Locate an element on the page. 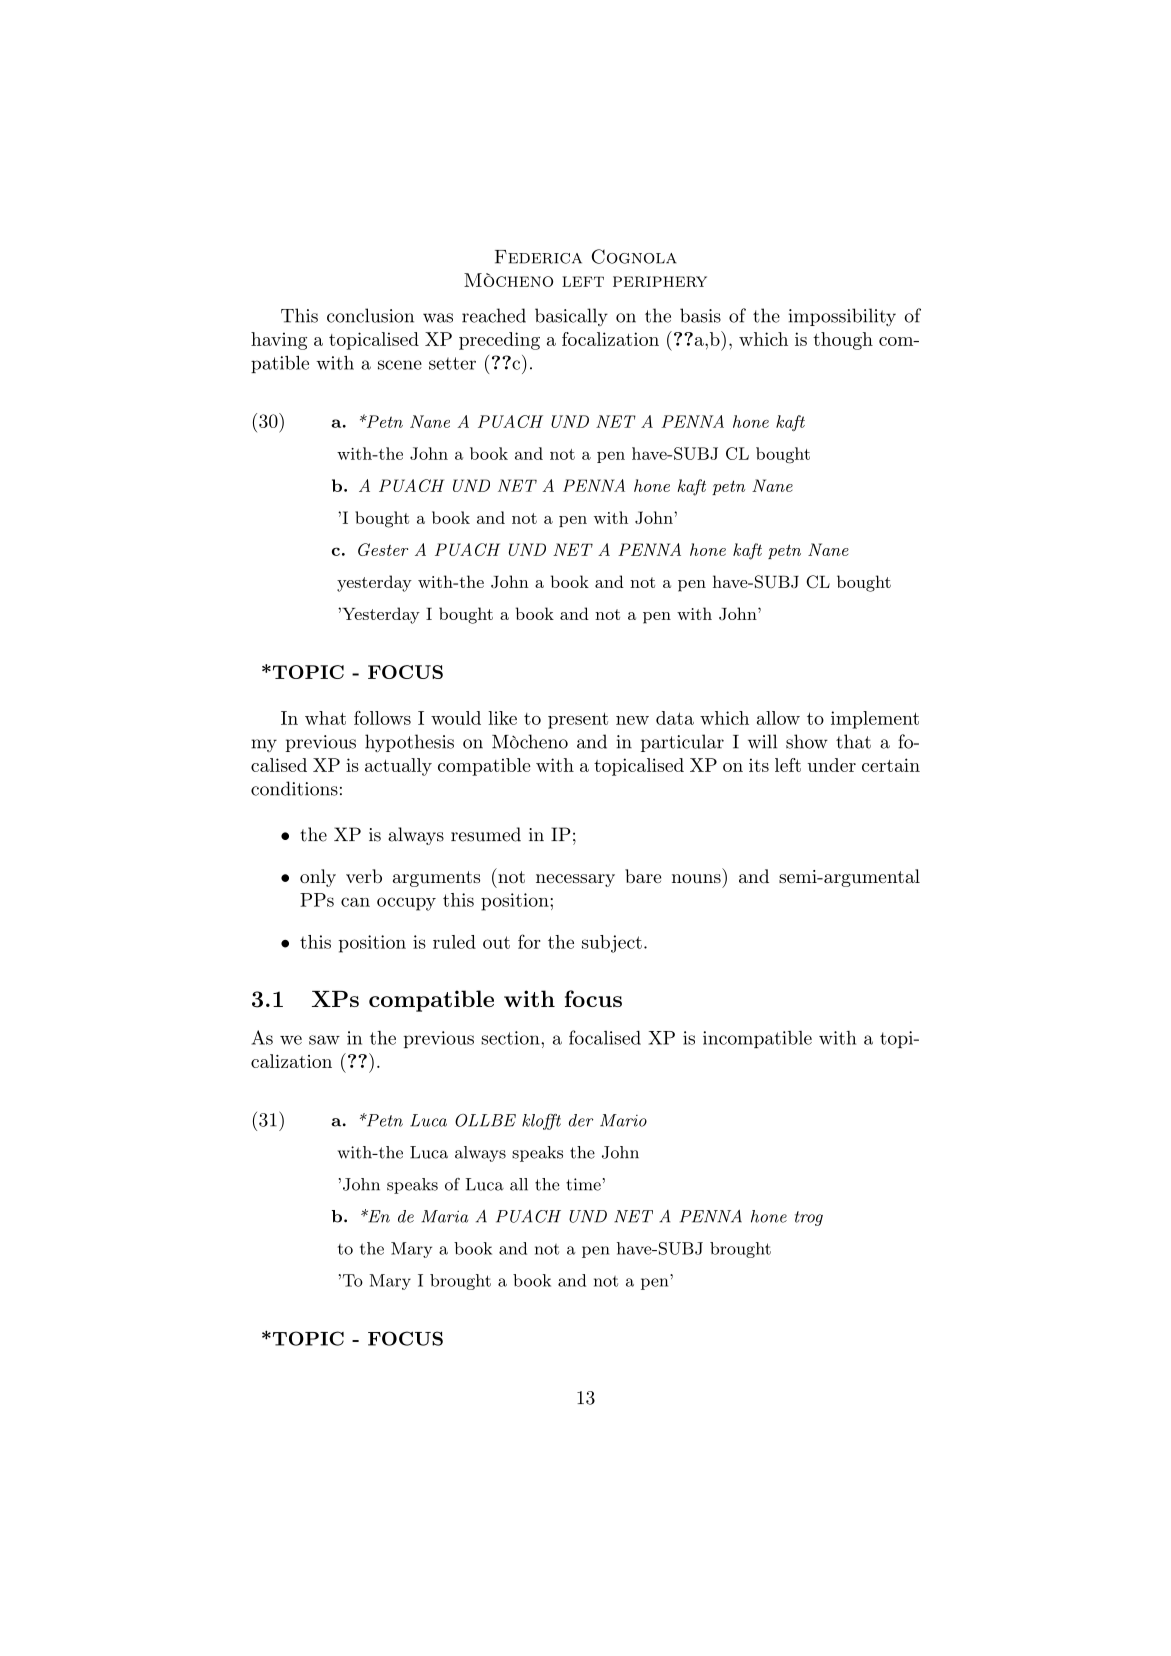 The image size is (1171, 1656). Maria is located at coordinates (444, 1216).
